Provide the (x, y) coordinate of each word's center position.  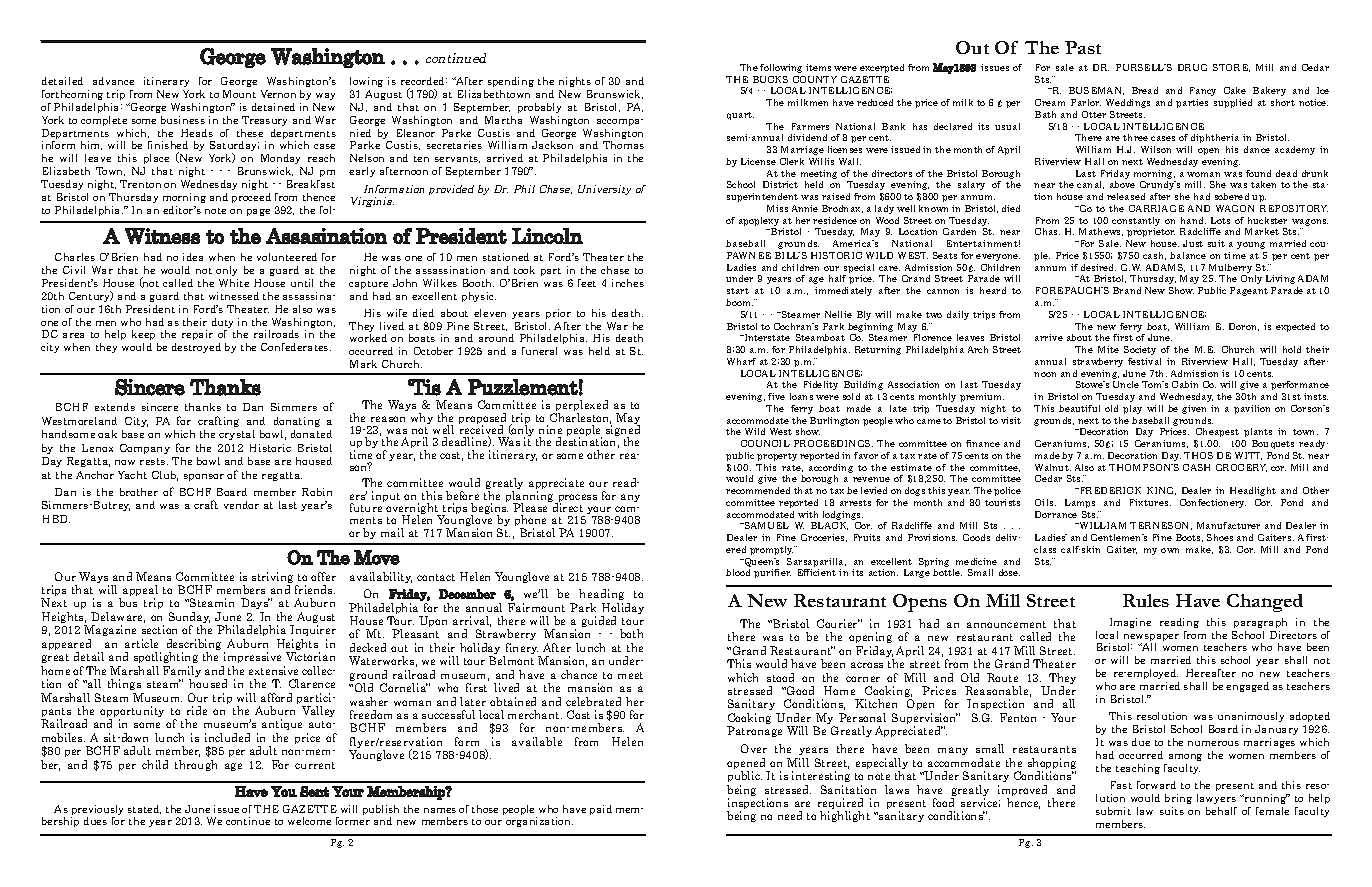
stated (144, 809)
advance (113, 81)
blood (738, 572)
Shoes (1220, 537)
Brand (1127, 290)
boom (739, 302)
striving (272, 579)
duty (222, 324)
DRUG (1192, 67)
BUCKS (770, 79)
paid (601, 810)
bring (1178, 799)
